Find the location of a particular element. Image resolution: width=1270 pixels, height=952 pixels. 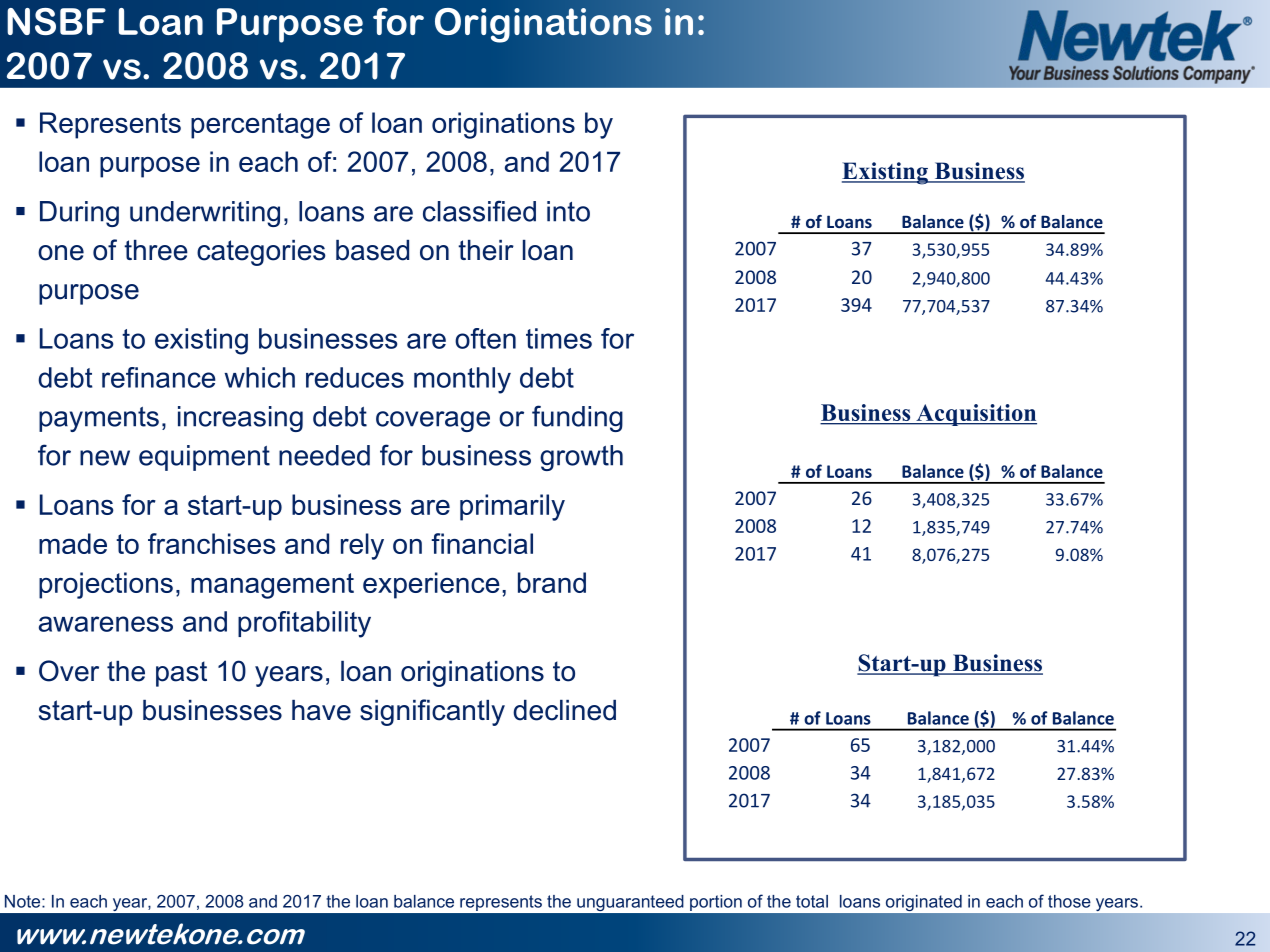

classified is located at coordinates (479, 211).
